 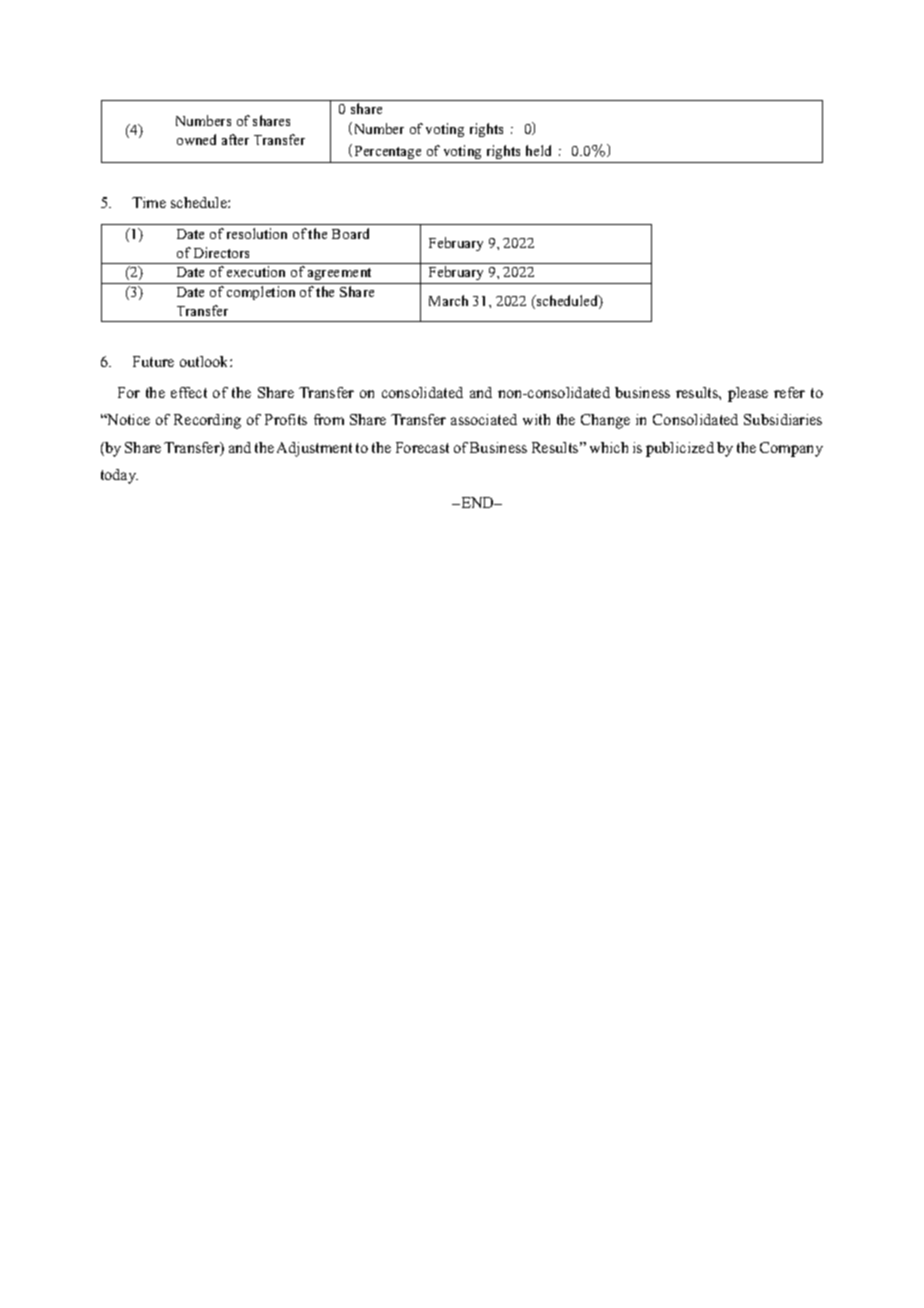 I want to click on resolution, so click(x=257, y=233).
